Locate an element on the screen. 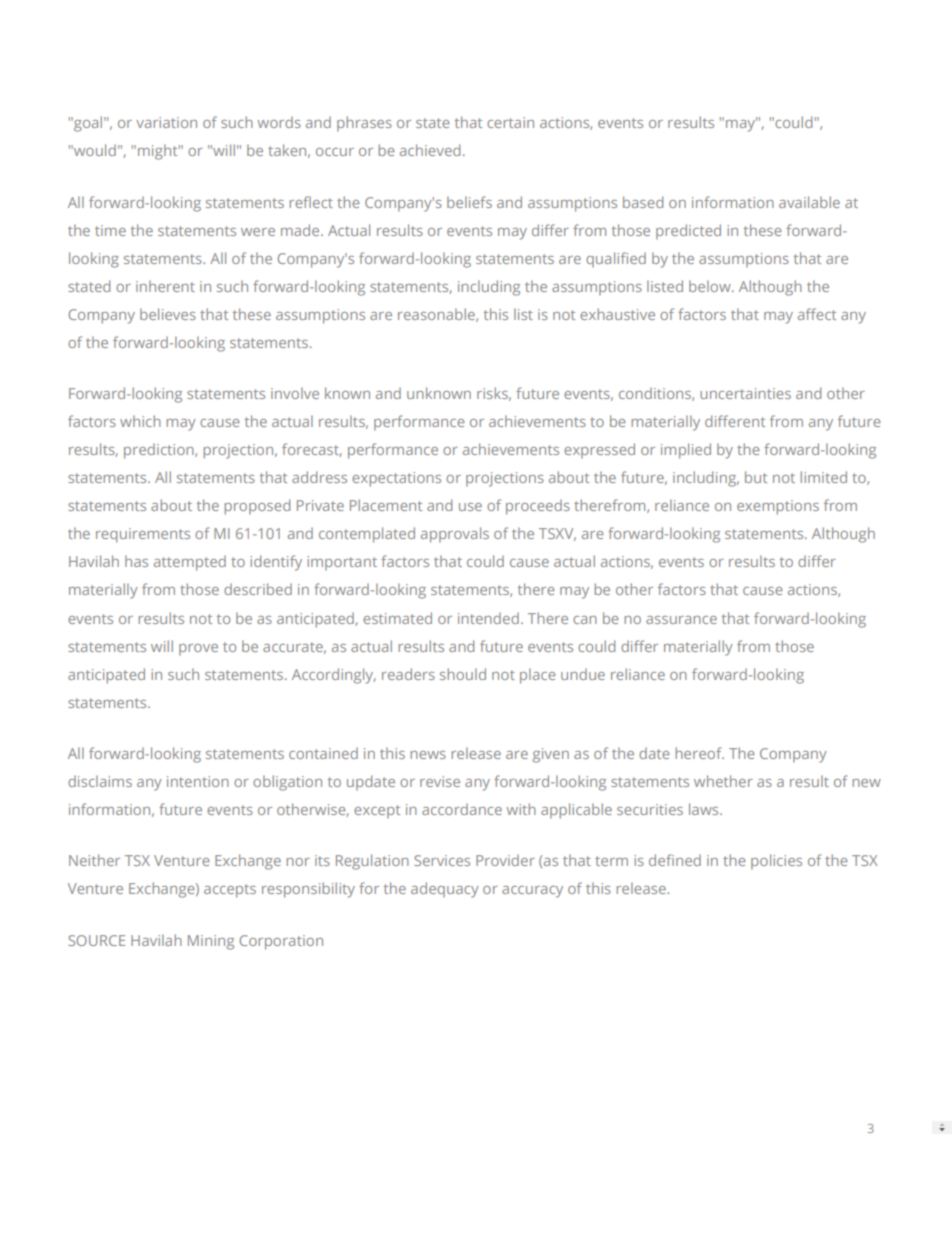 This screenshot has width=952, height=1233. prove is located at coordinates (198, 650).
